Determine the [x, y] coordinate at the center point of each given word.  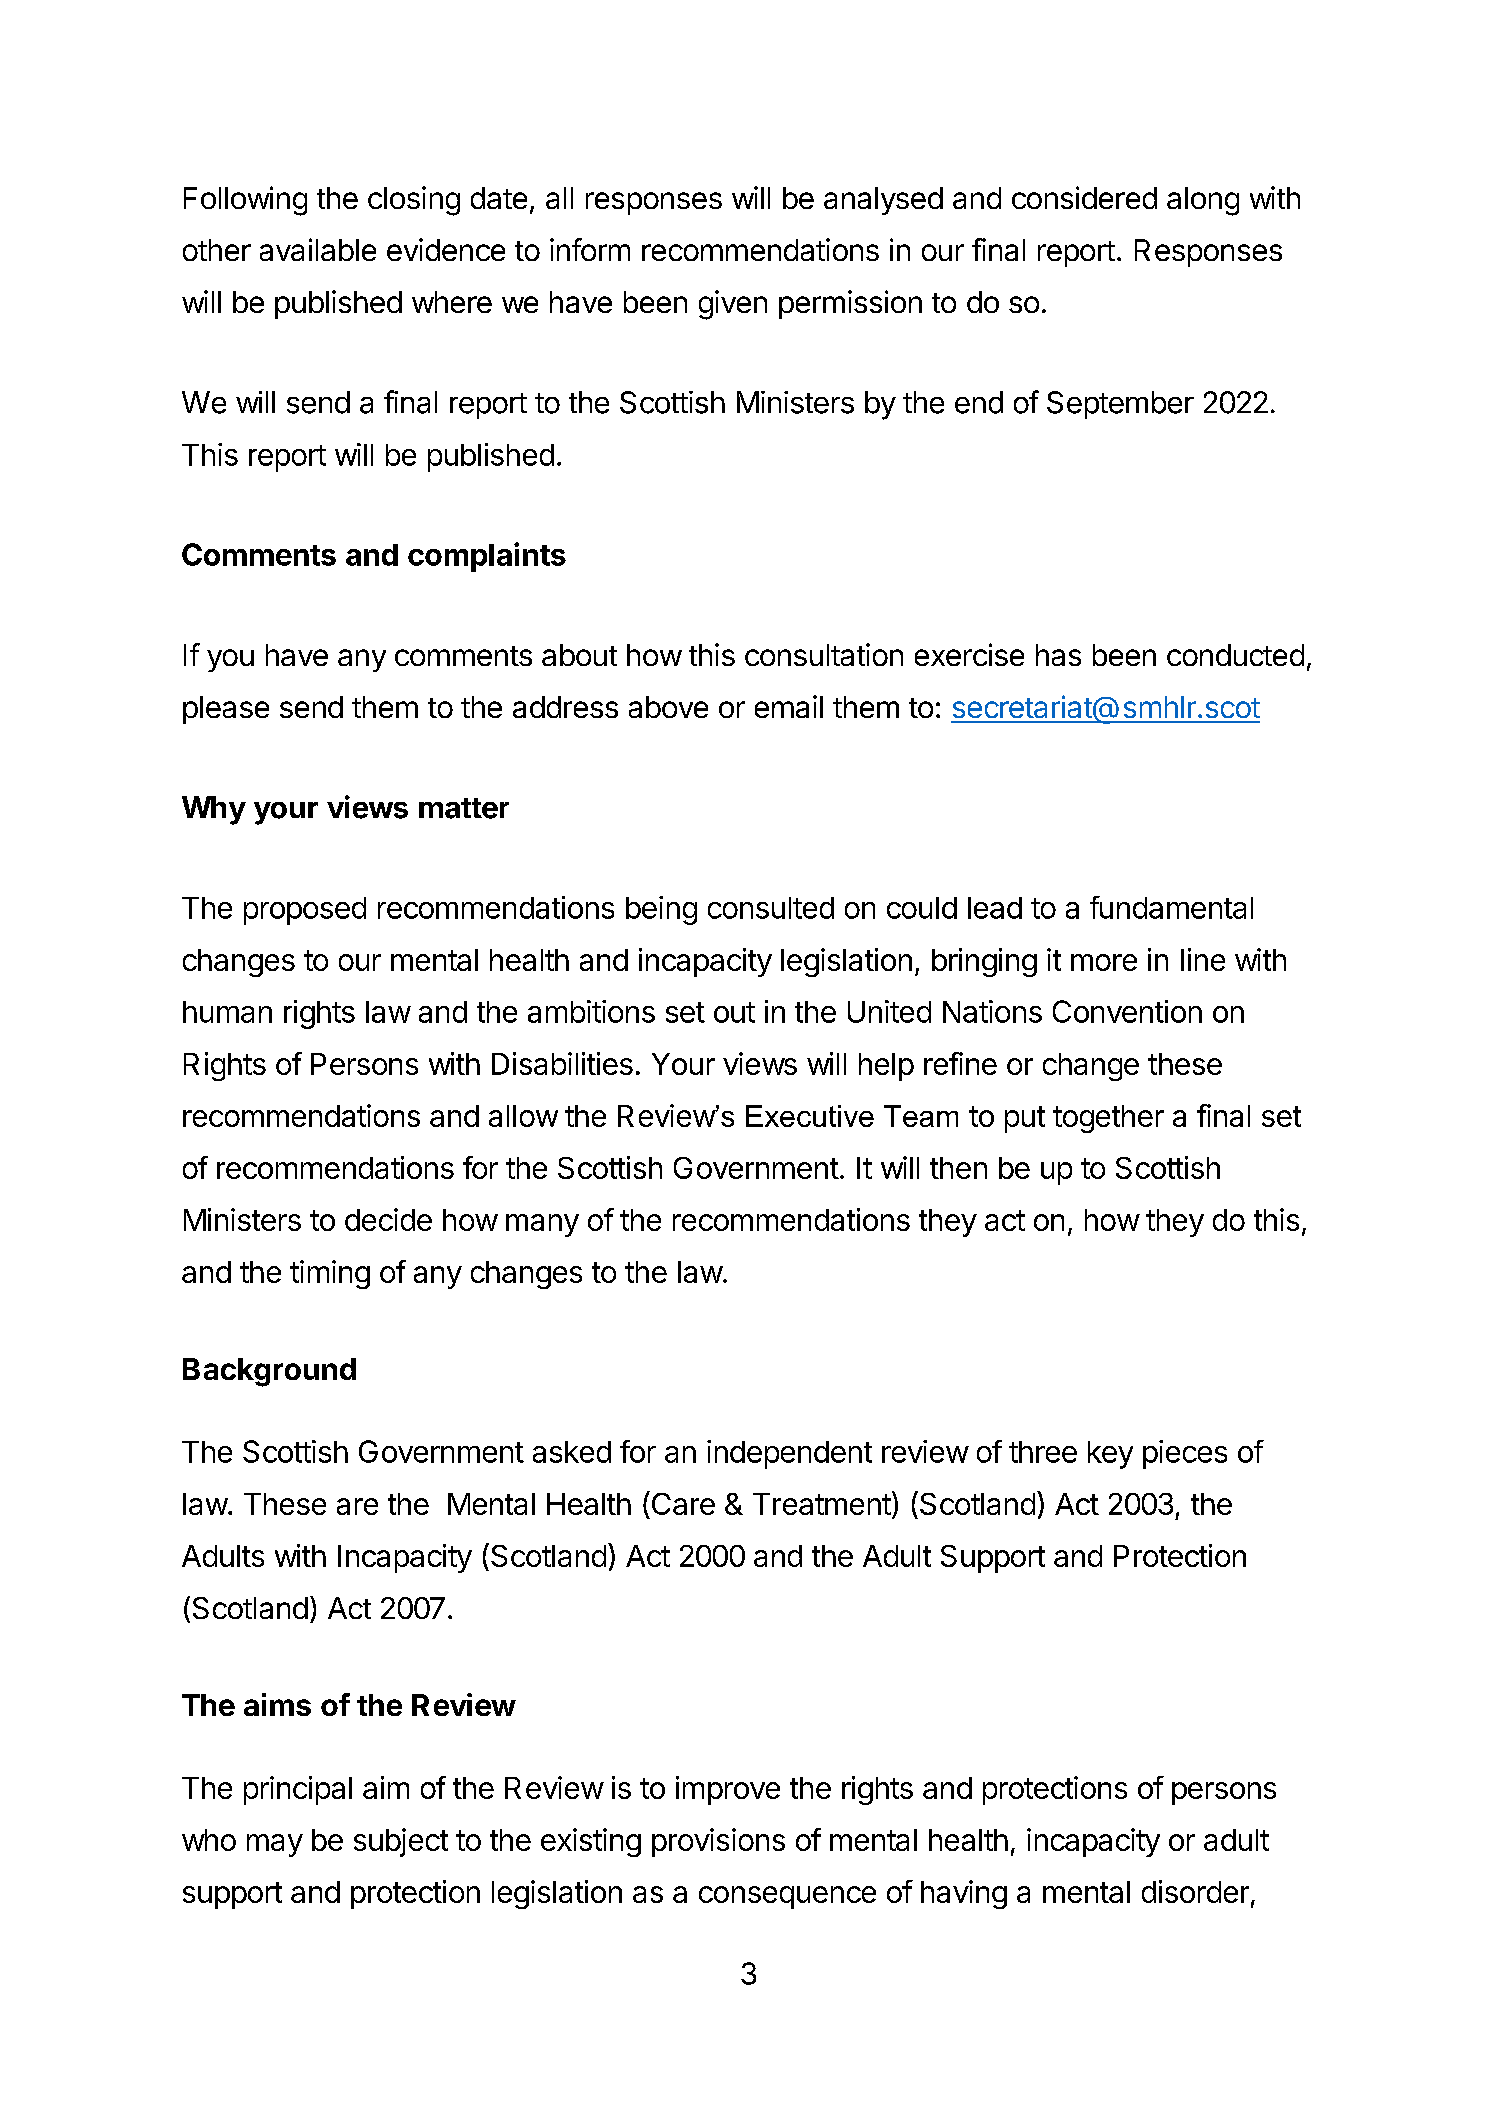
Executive [810, 1116]
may [275, 1845]
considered [1084, 197]
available [318, 249]
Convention [1127, 1011]
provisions [718, 1842]
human [227, 1012]
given [733, 305]
